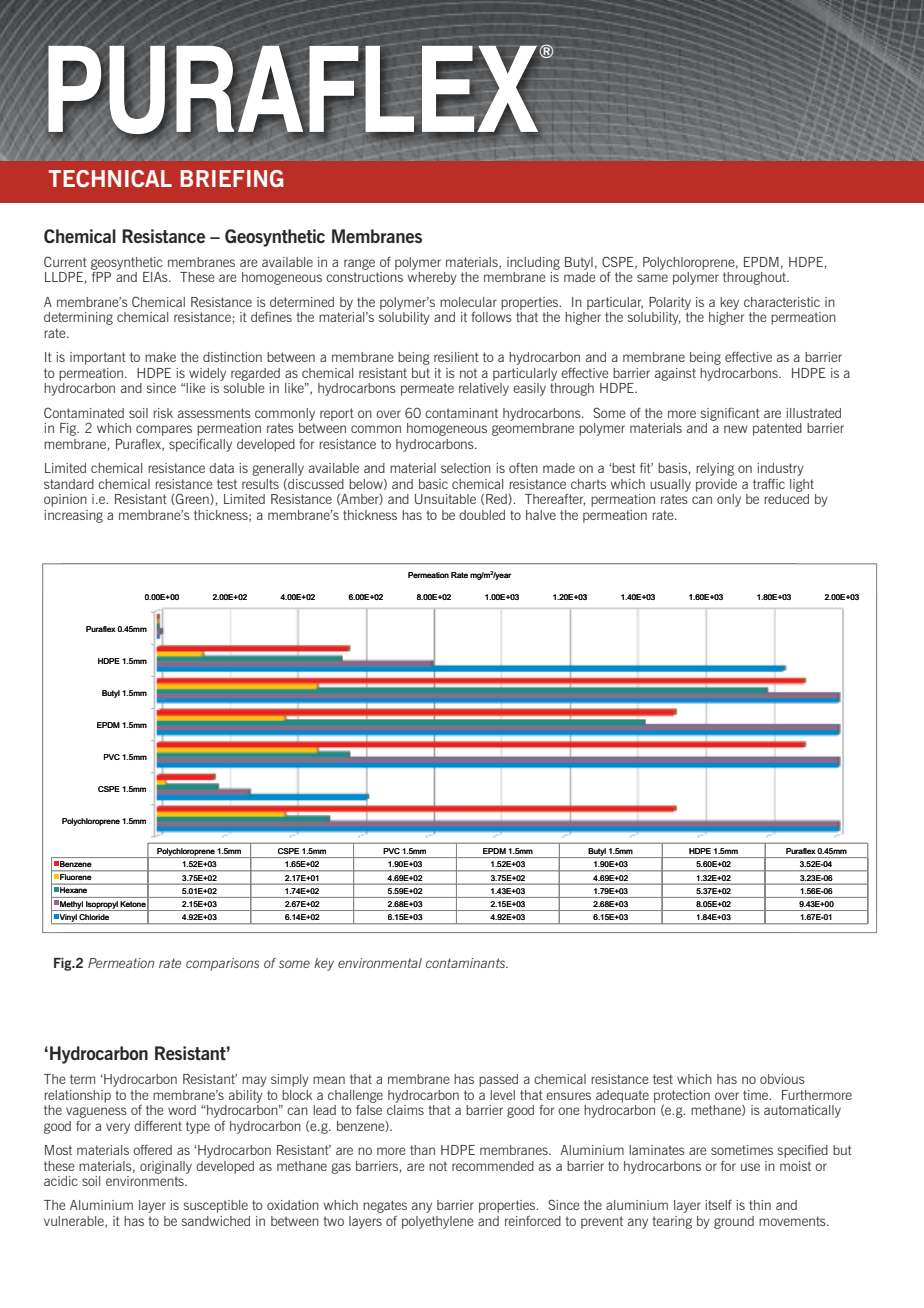 This document has width=924, height=1308. Describe the element at coordinates (146, 1181) in the document. I see `environments` at that location.
